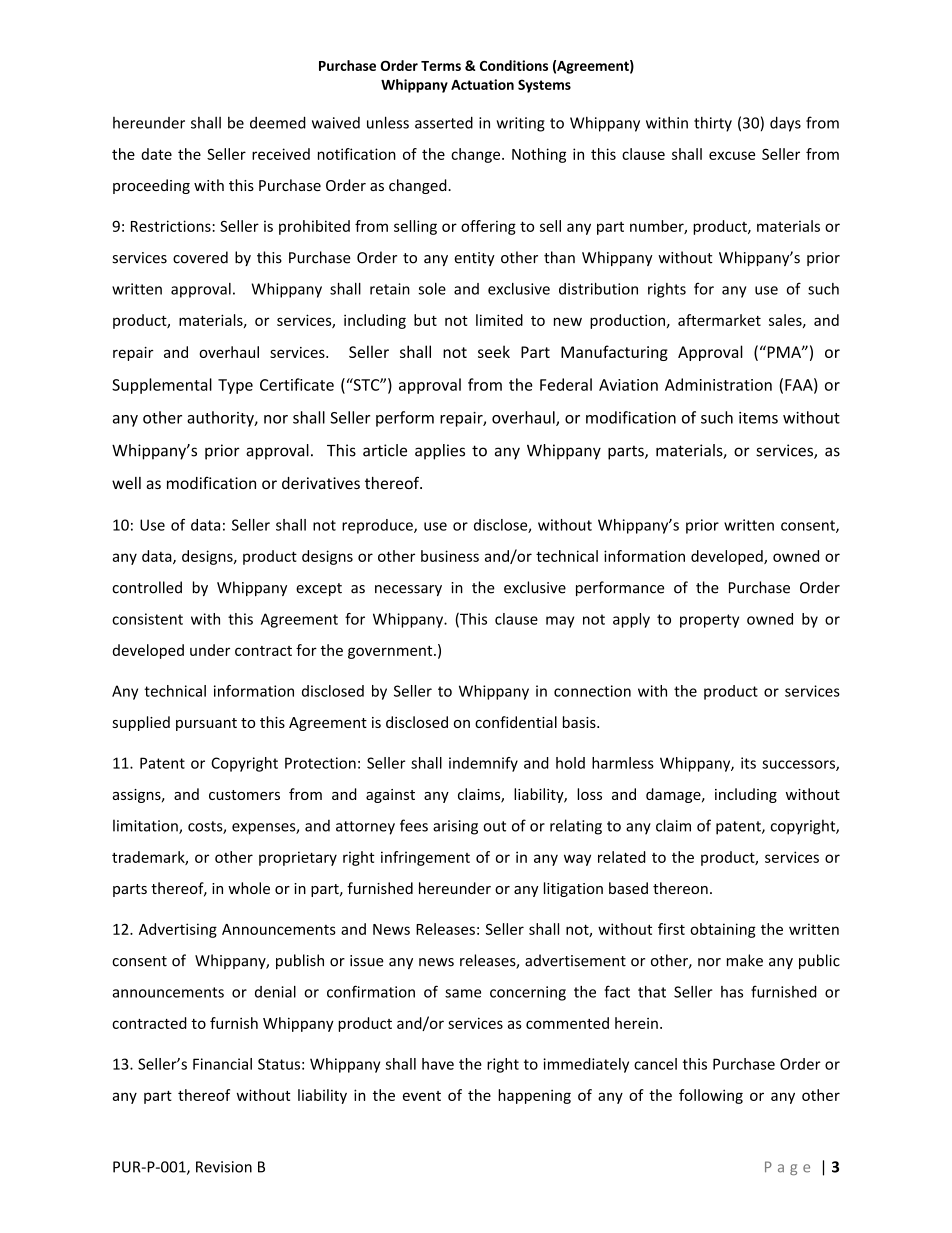 The width and height of the document is (952, 1233). What do you see at coordinates (235, 386) in the document?
I see `Type` at bounding box center [235, 386].
